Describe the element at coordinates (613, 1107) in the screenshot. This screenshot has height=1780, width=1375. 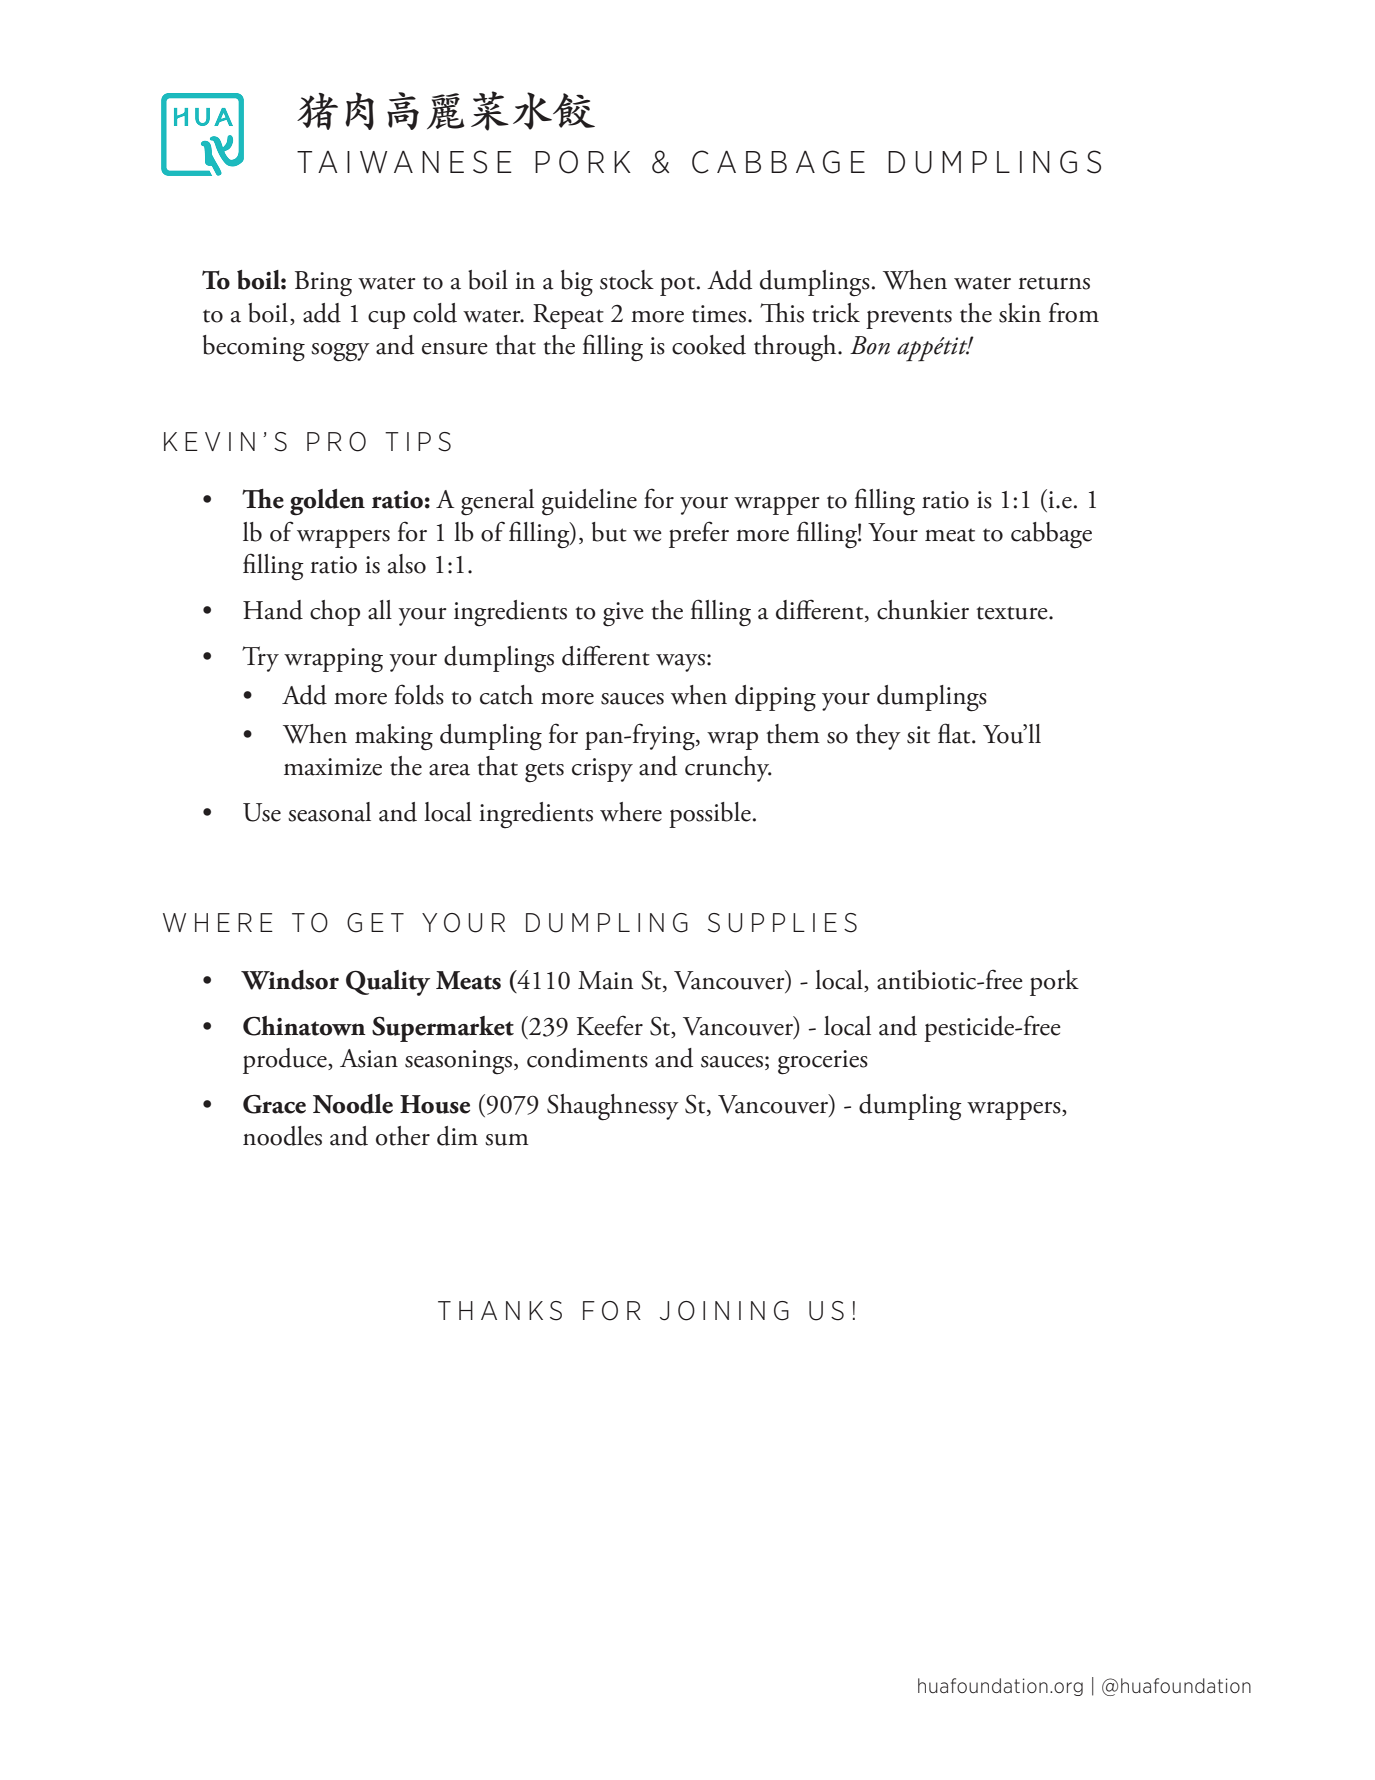
I see `Shaughnessy` at that location.
